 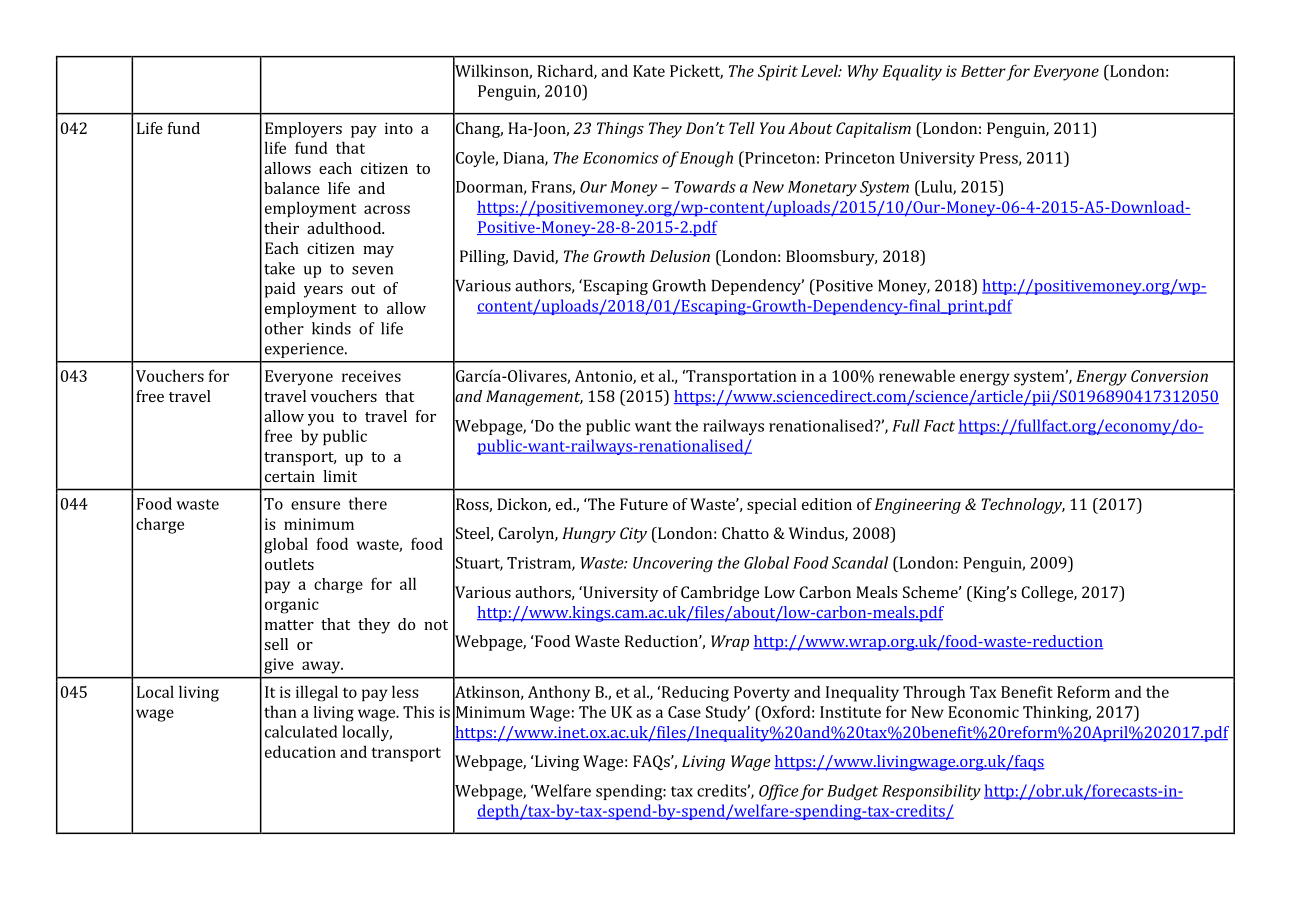 I want to click on Cambridge, so click(x=720, y=594).
